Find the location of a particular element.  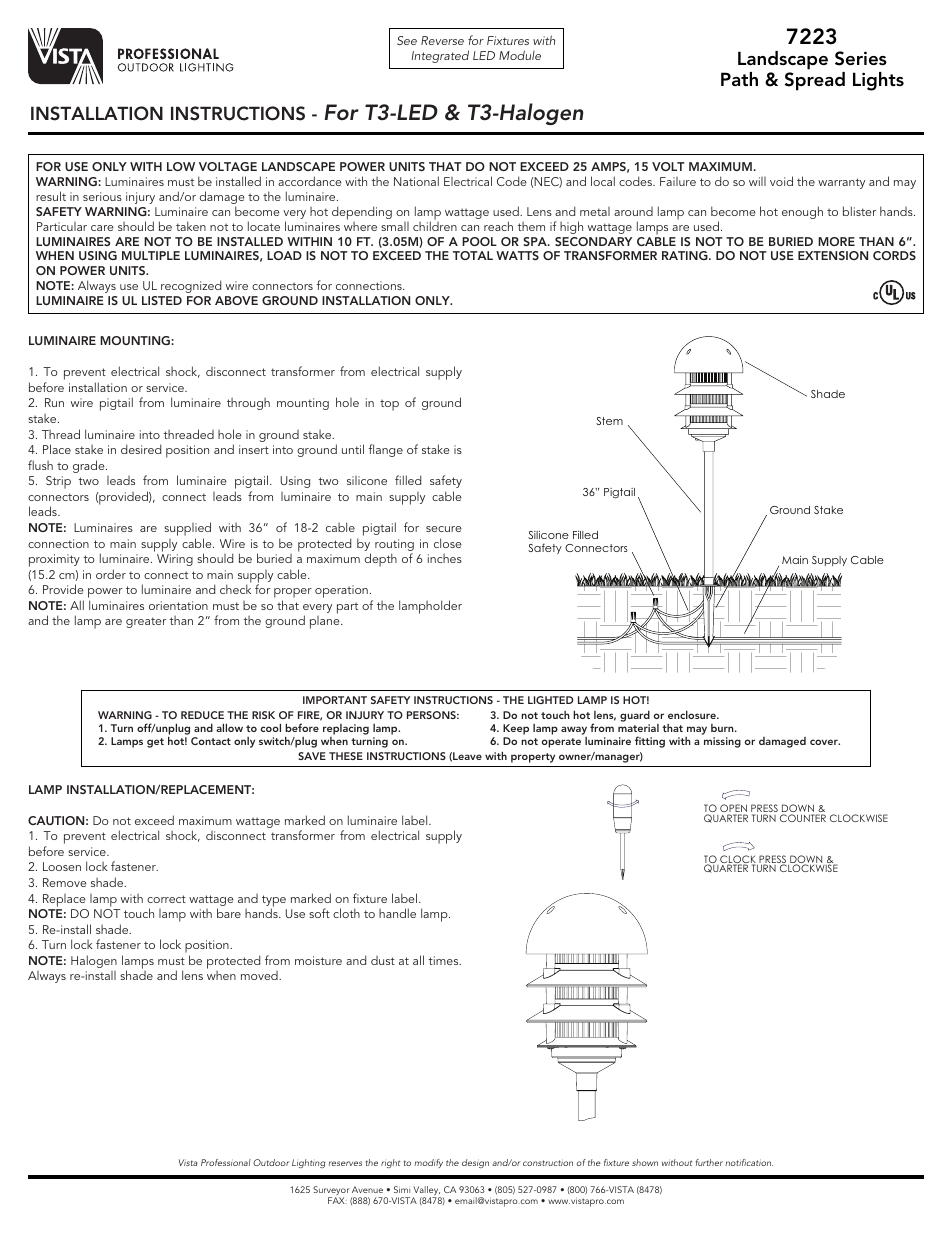

missing is located at coordinates (722, 742).
